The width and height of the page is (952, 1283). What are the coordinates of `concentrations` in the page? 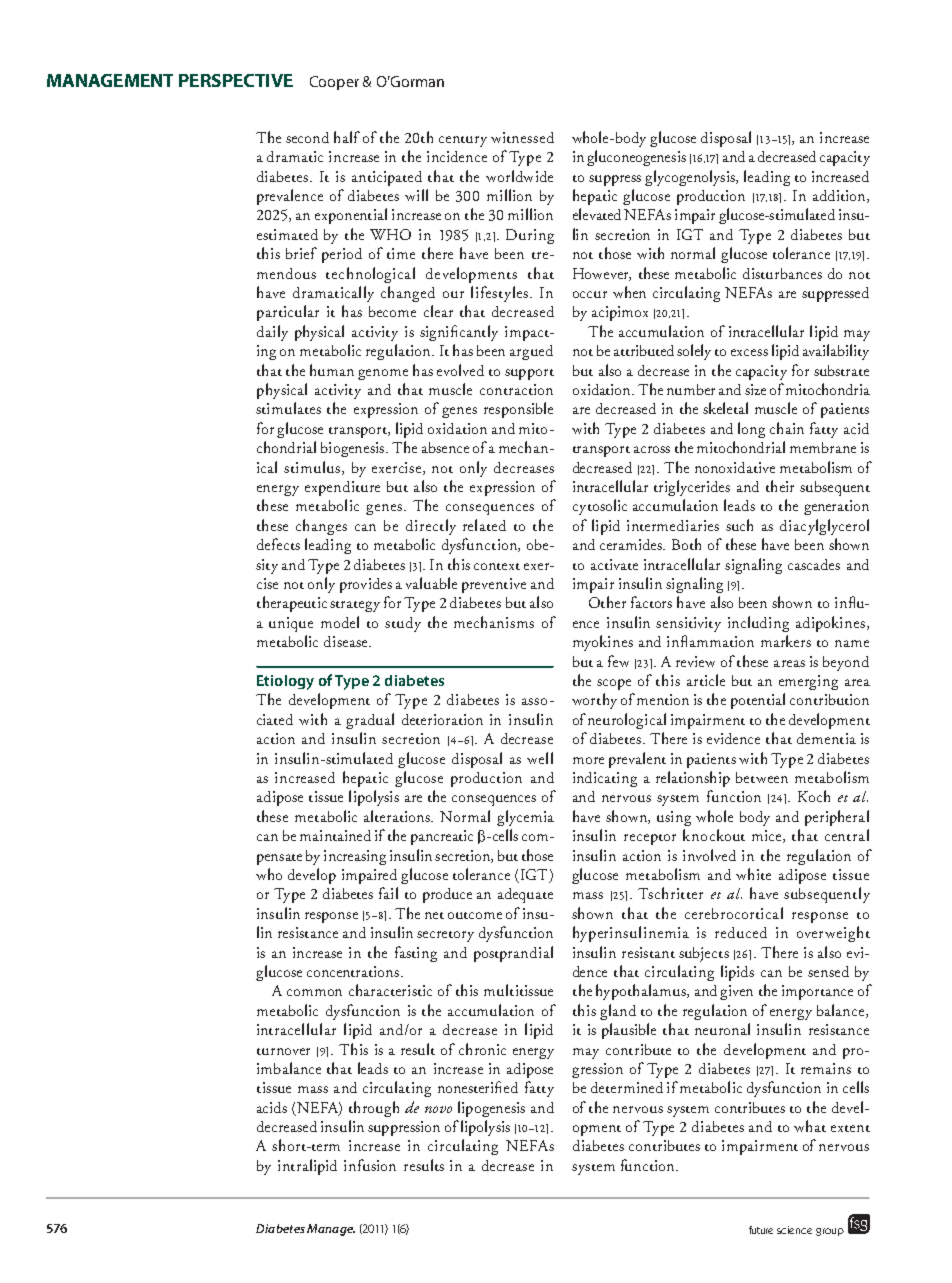 It's located at (354, 971).
